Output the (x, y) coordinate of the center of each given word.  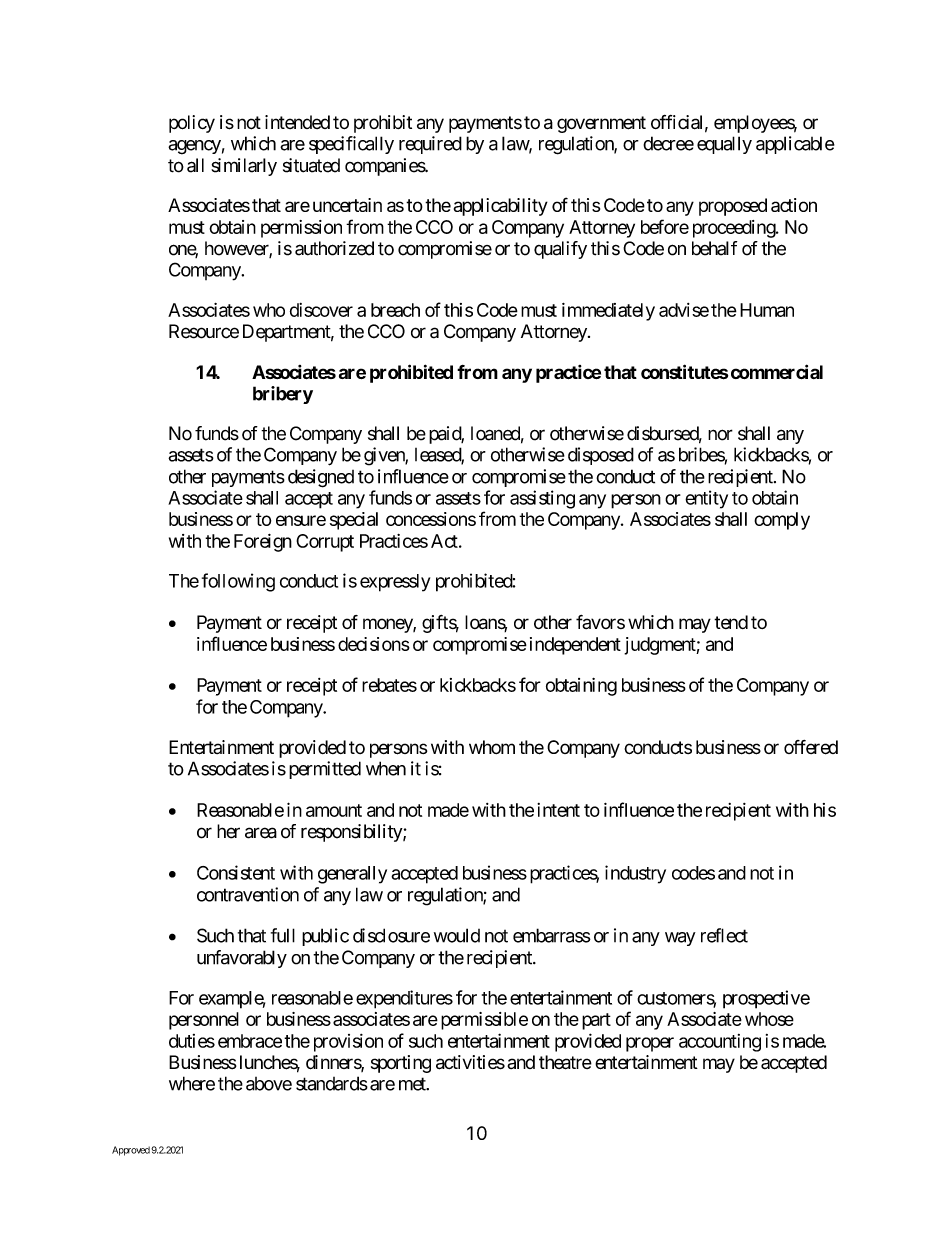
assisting (542, 499)
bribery (283, 395)
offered (811, 747)
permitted (325, 770)
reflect (724, 935)
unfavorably (242, 959)
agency (194, 147)
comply (782, 521)
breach (395, 310)
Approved (131, 1151)
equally (724, 145)
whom (492, 747)
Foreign (263, 543)
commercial (777, 371)
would (457, 935)
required (430, 145)
